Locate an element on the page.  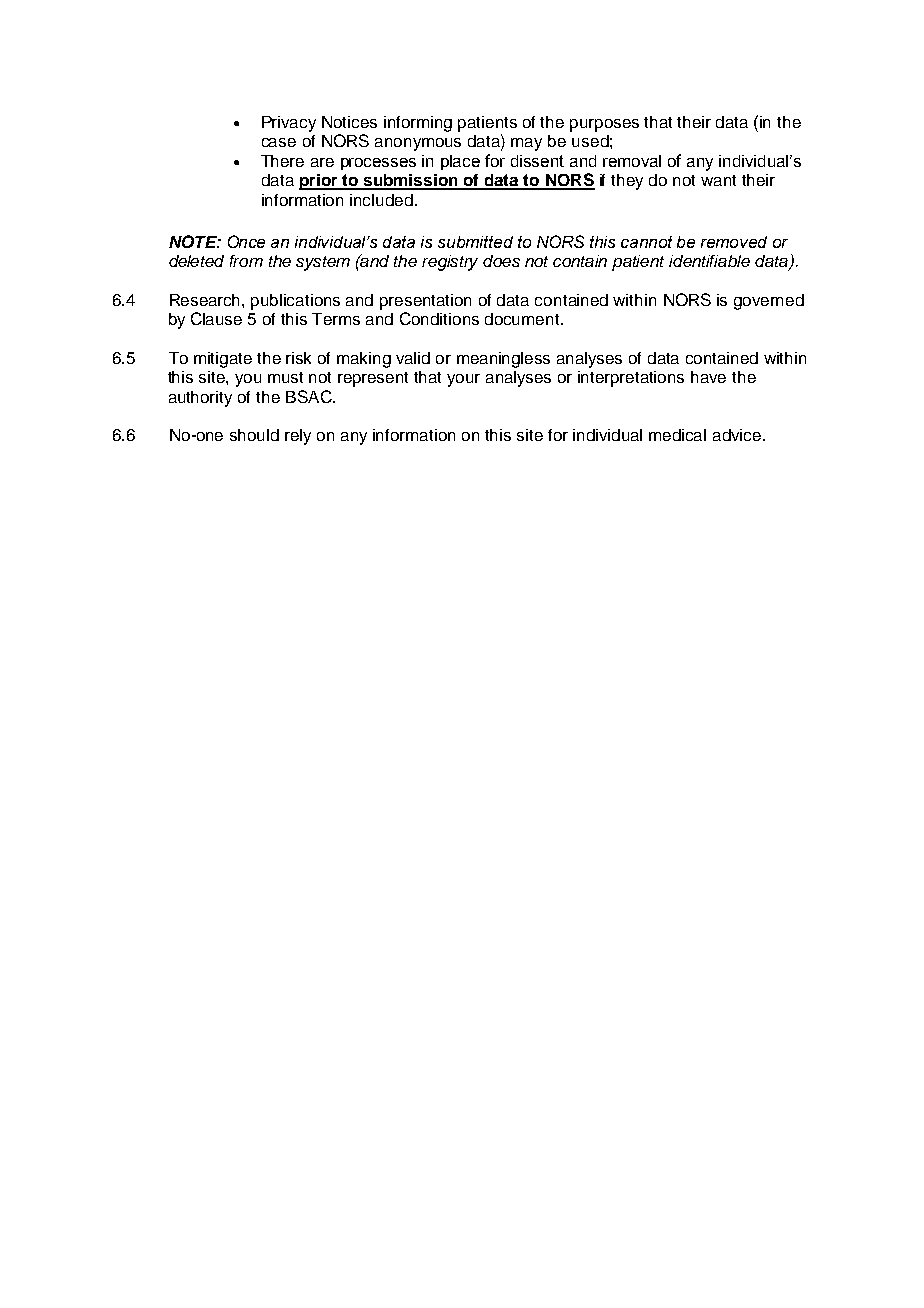
included is located at coordinates (381, 200).
